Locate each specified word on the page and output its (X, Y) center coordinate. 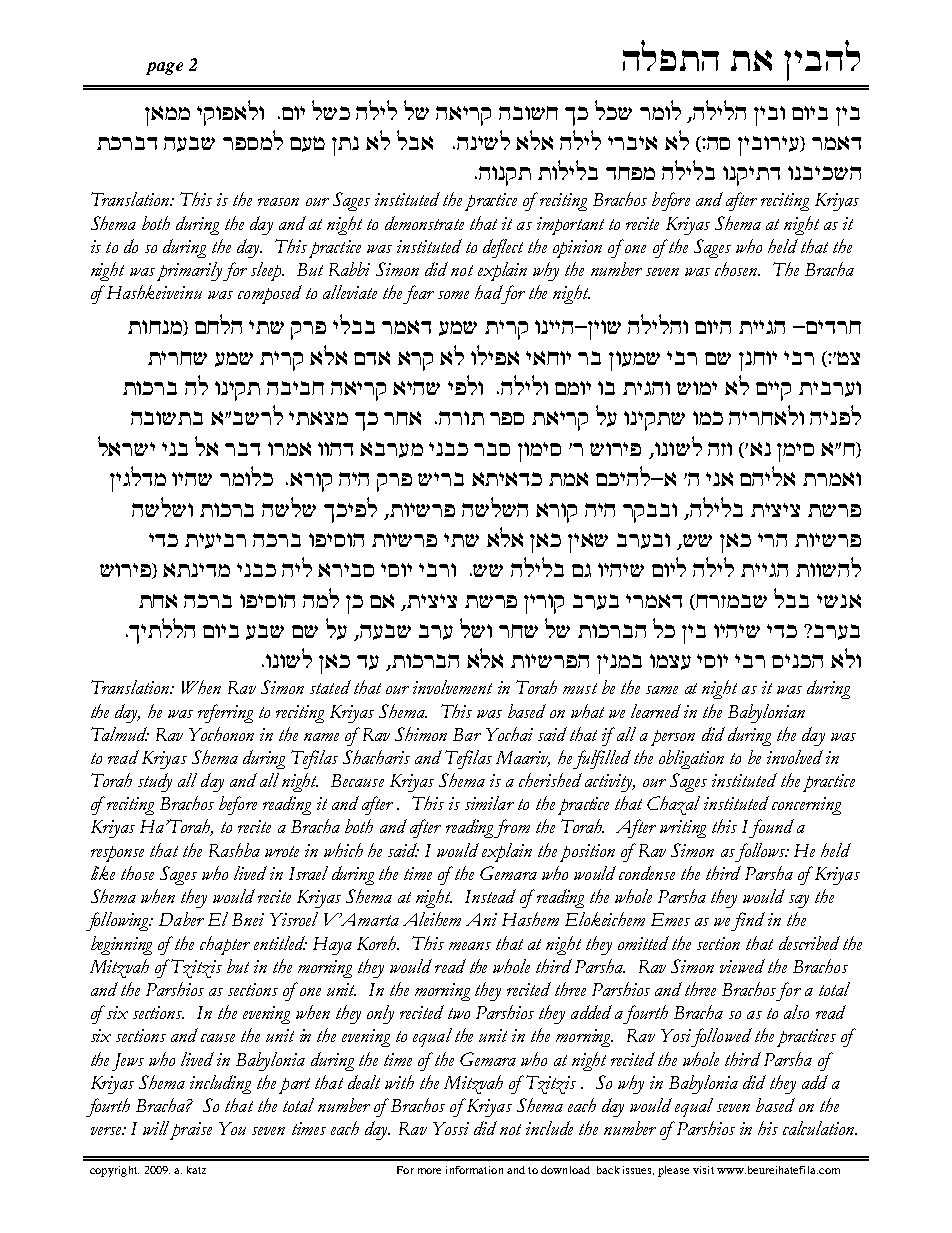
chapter (225, 945)
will (156, 1128)
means (470, 946)
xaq (492, 449)
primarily (189, 271)
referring (225, 713)
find (748, 921)
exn (284, 449)
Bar (467, 734)
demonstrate (424, 223)
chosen (737, 269)
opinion (577, 249)
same (662, 690)
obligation (691, 759)
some (453, 295)
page (164, 68)
